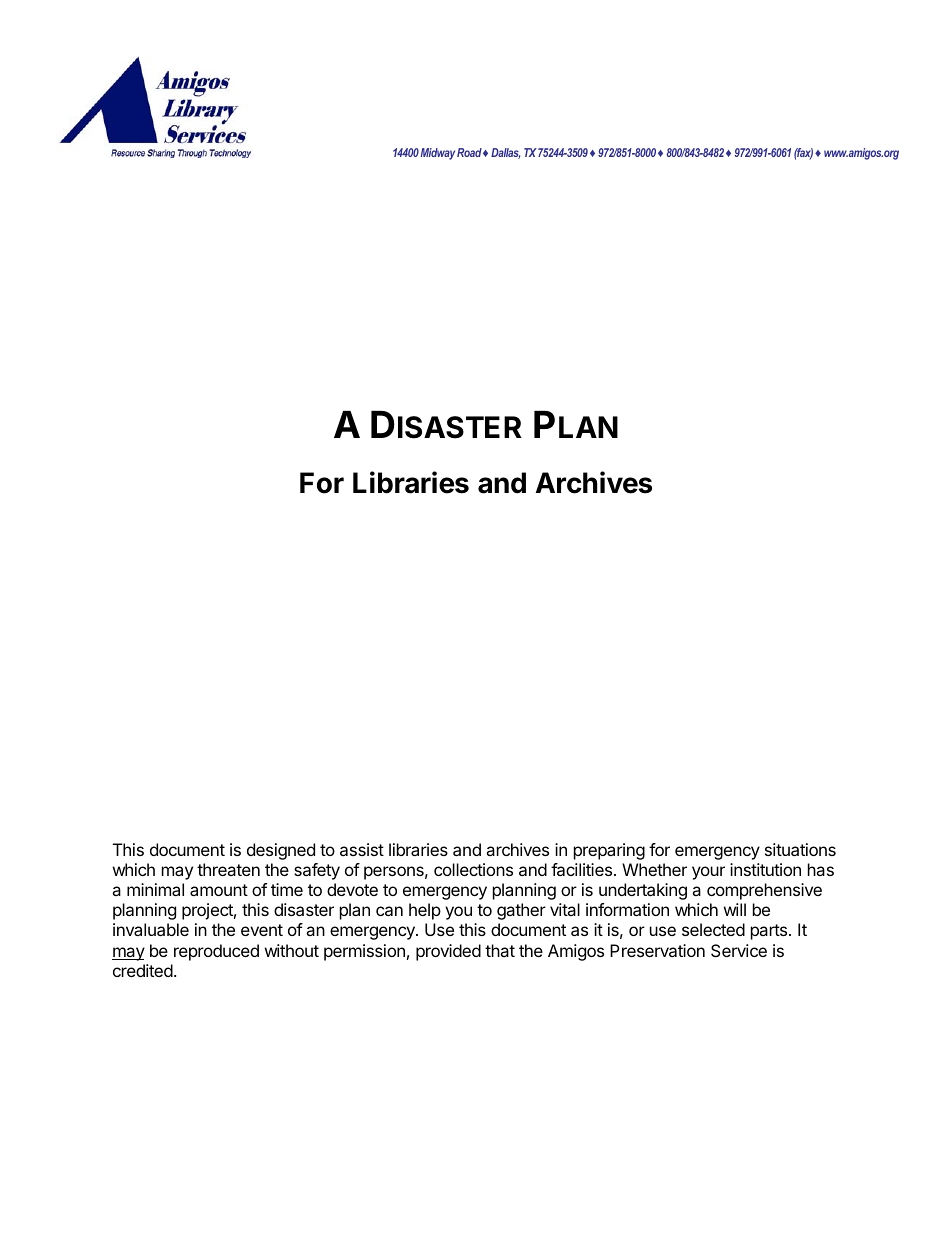  Describe the element at coordinates (739, 950) in the page. I see `Service` at that location.
